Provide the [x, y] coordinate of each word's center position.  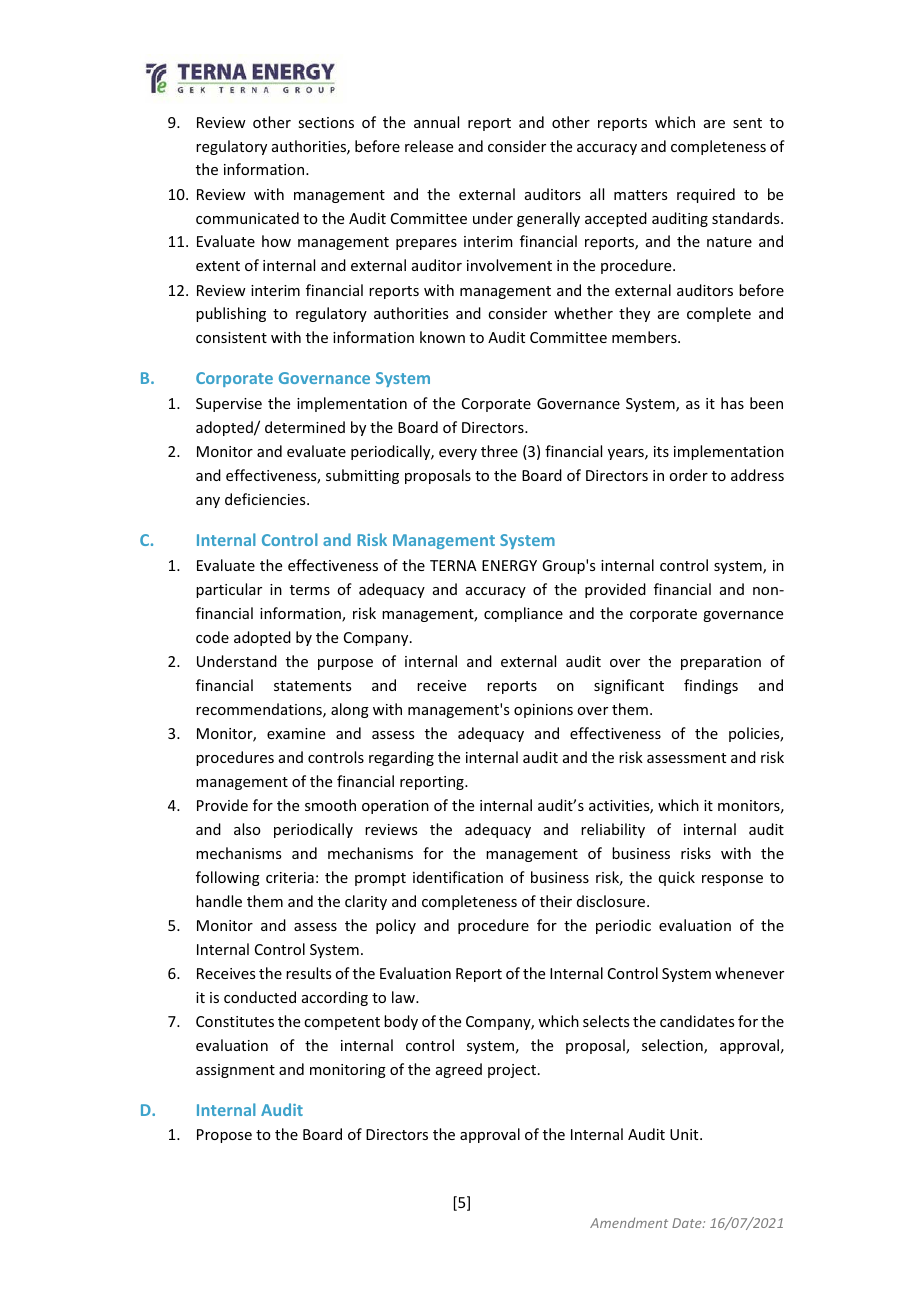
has [732, 403]
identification [458, 877]
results [308, 973]
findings [711, 686]
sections [326, 122]
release [429, 146]
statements [312, 686]
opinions [543, 711]
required [706, 195]
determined [305, 427]
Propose [224, 1136]
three [499, 451]
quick [677, 878]
